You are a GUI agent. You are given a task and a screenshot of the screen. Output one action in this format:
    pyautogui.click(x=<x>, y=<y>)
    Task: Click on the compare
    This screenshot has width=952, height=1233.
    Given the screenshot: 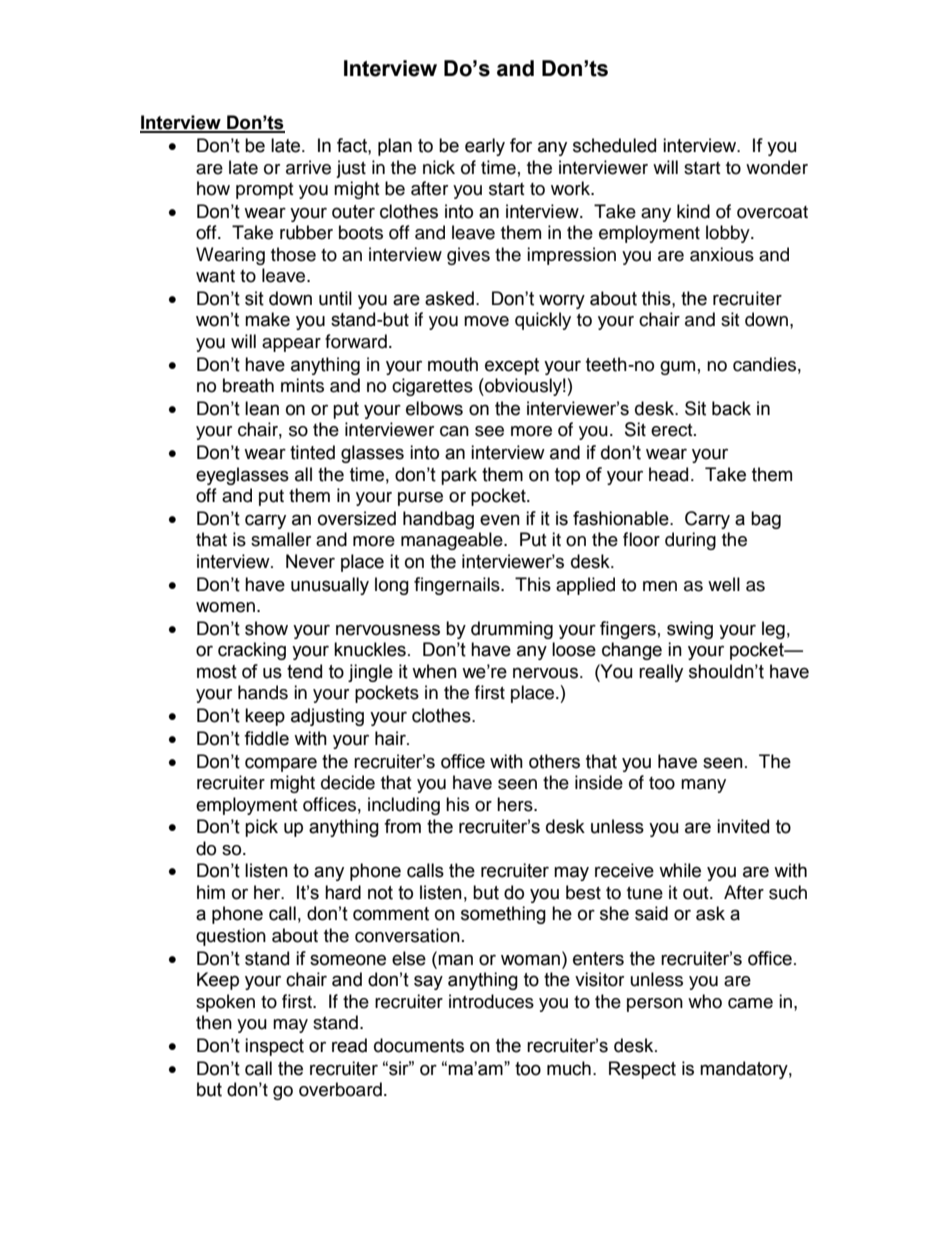 What is the action you would take?
    pyautogui.click(x=281, y=764)
